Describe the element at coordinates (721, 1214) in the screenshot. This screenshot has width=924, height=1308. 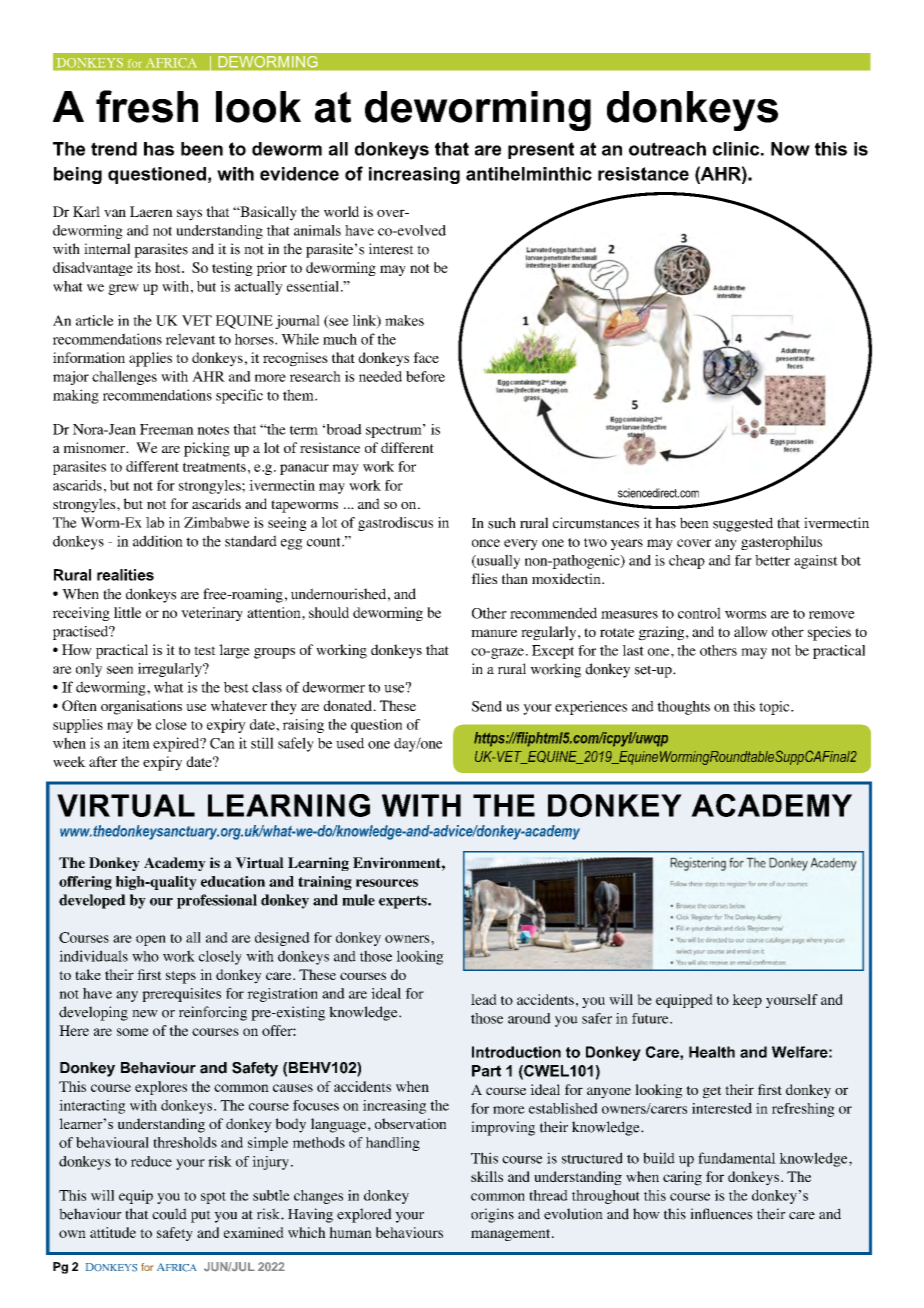
I see `influences` at that location.
